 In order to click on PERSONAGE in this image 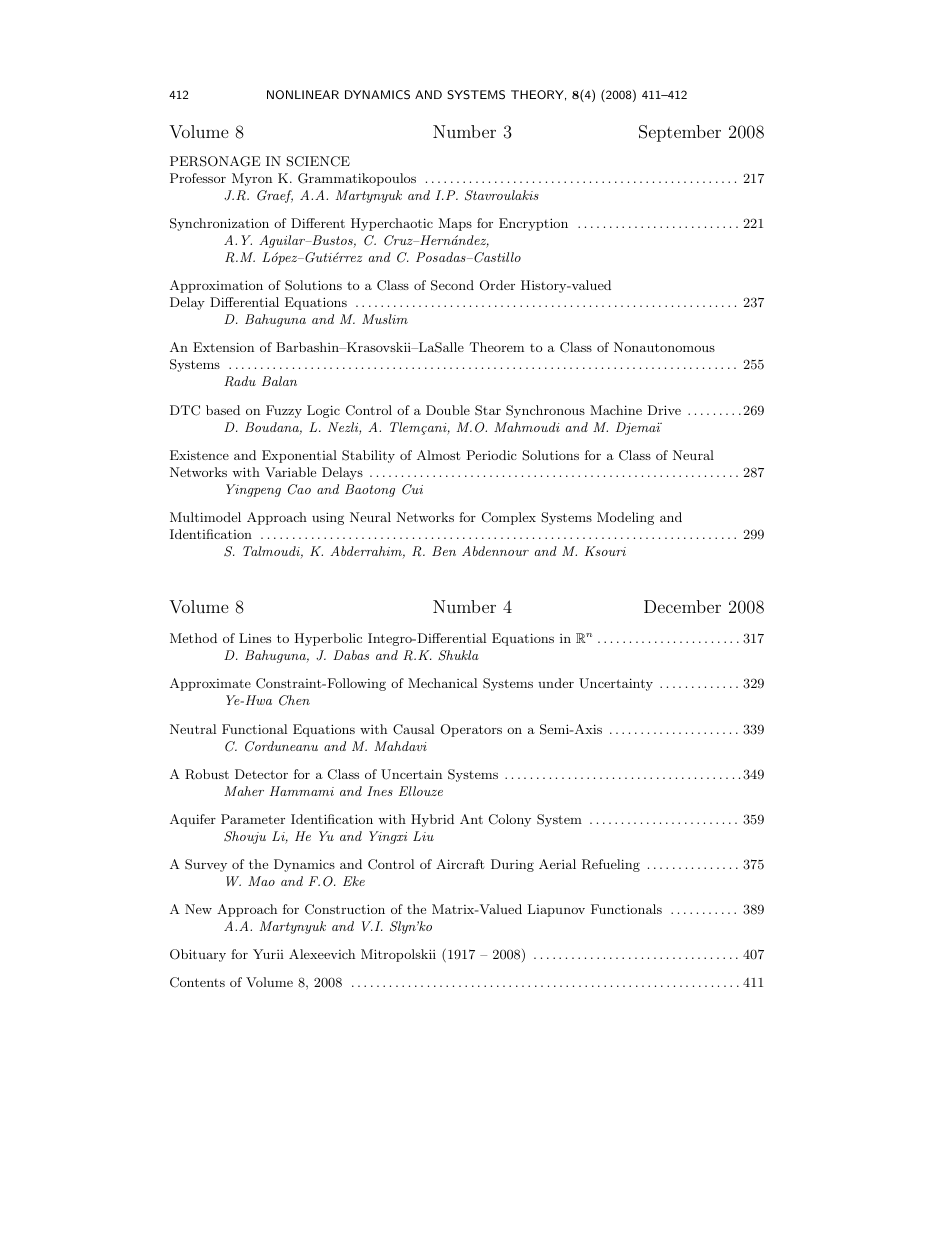, I will do `click(215, 161)`.
